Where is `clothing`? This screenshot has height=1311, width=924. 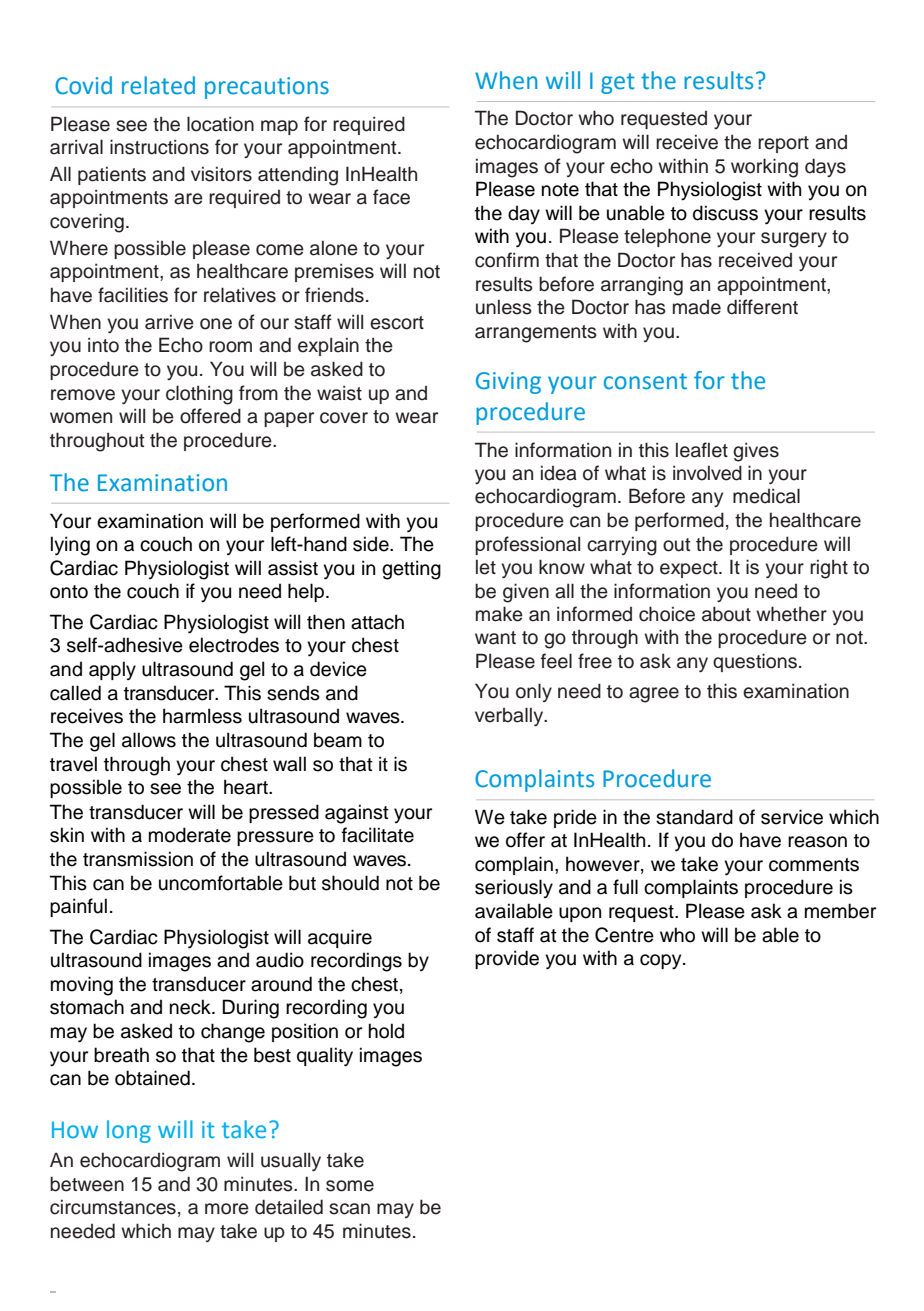
clothing is located at coordinates (199, 395).
